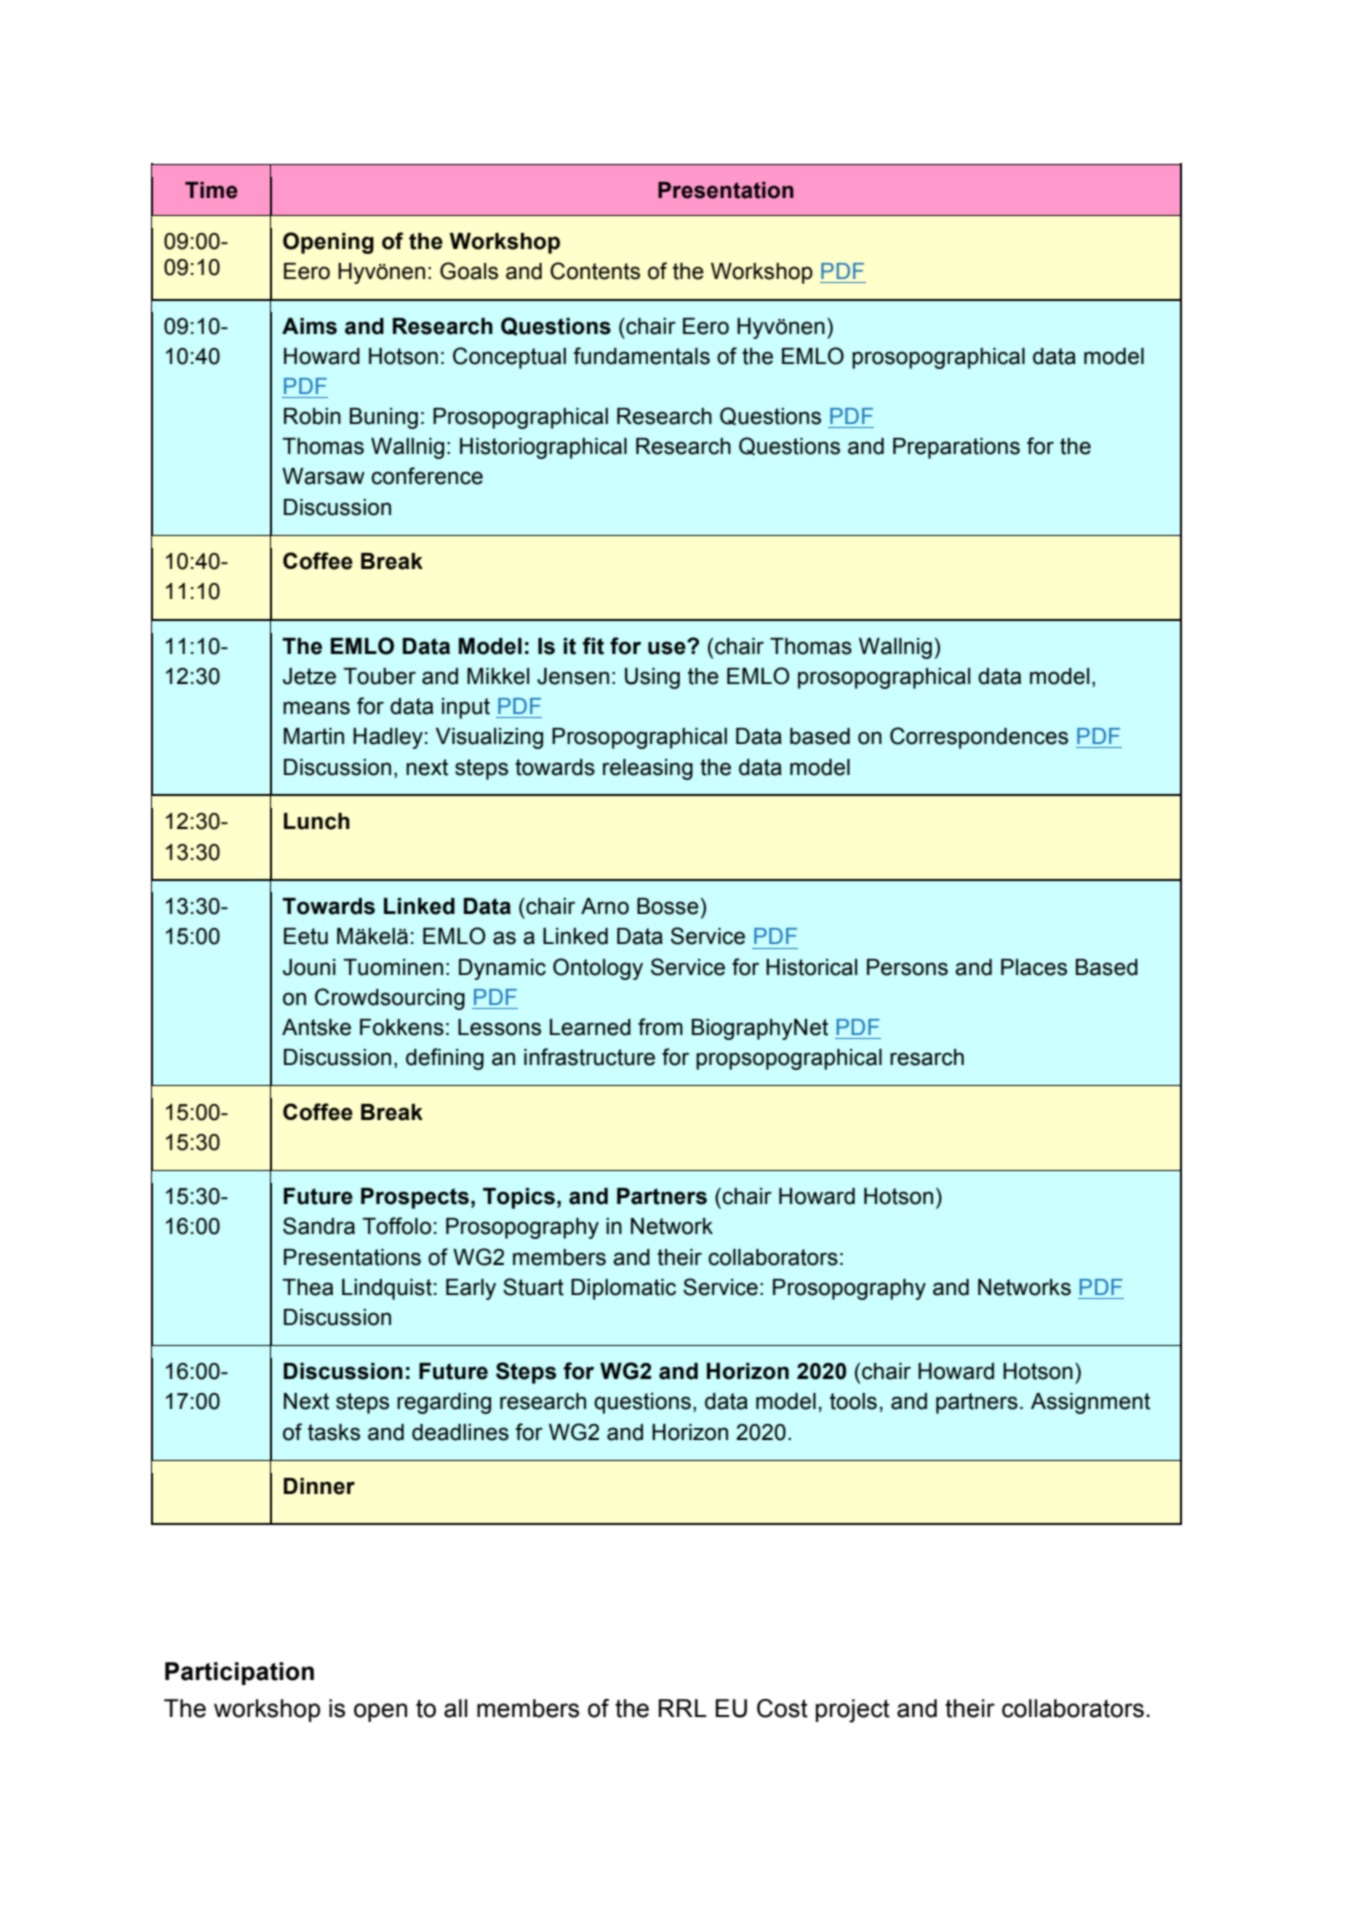  Describe the element at coordinates (927, 1057) in the page. I see `resarch` at that location.
